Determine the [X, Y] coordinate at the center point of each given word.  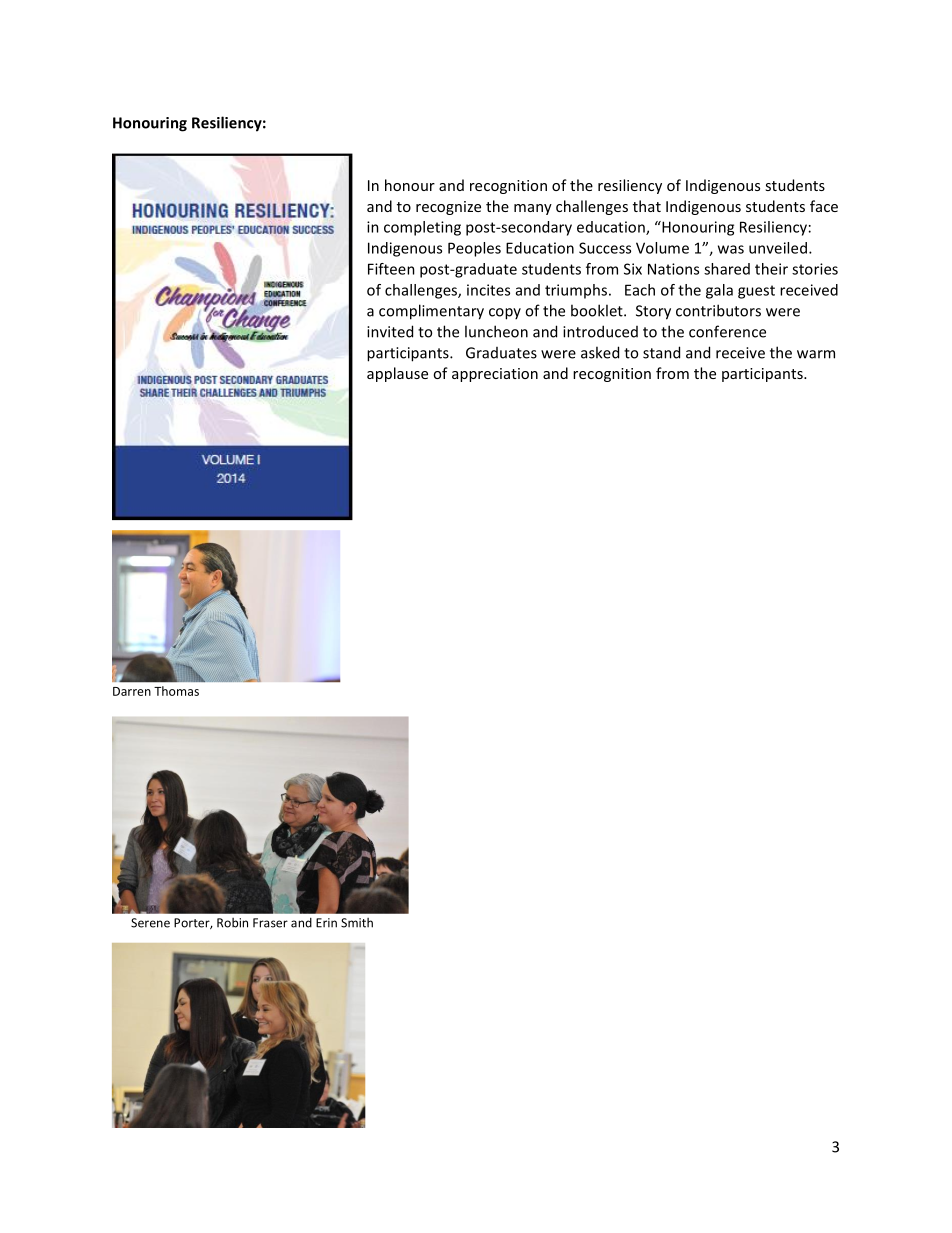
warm [816, 354]
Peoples [474, 249]
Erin [326, 923]
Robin [232, 923]
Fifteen [391, 269]
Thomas [176, 691]
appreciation [495, 375]
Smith [357, 923]
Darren [132, 691]
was [731, 249]
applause [397, 374]
